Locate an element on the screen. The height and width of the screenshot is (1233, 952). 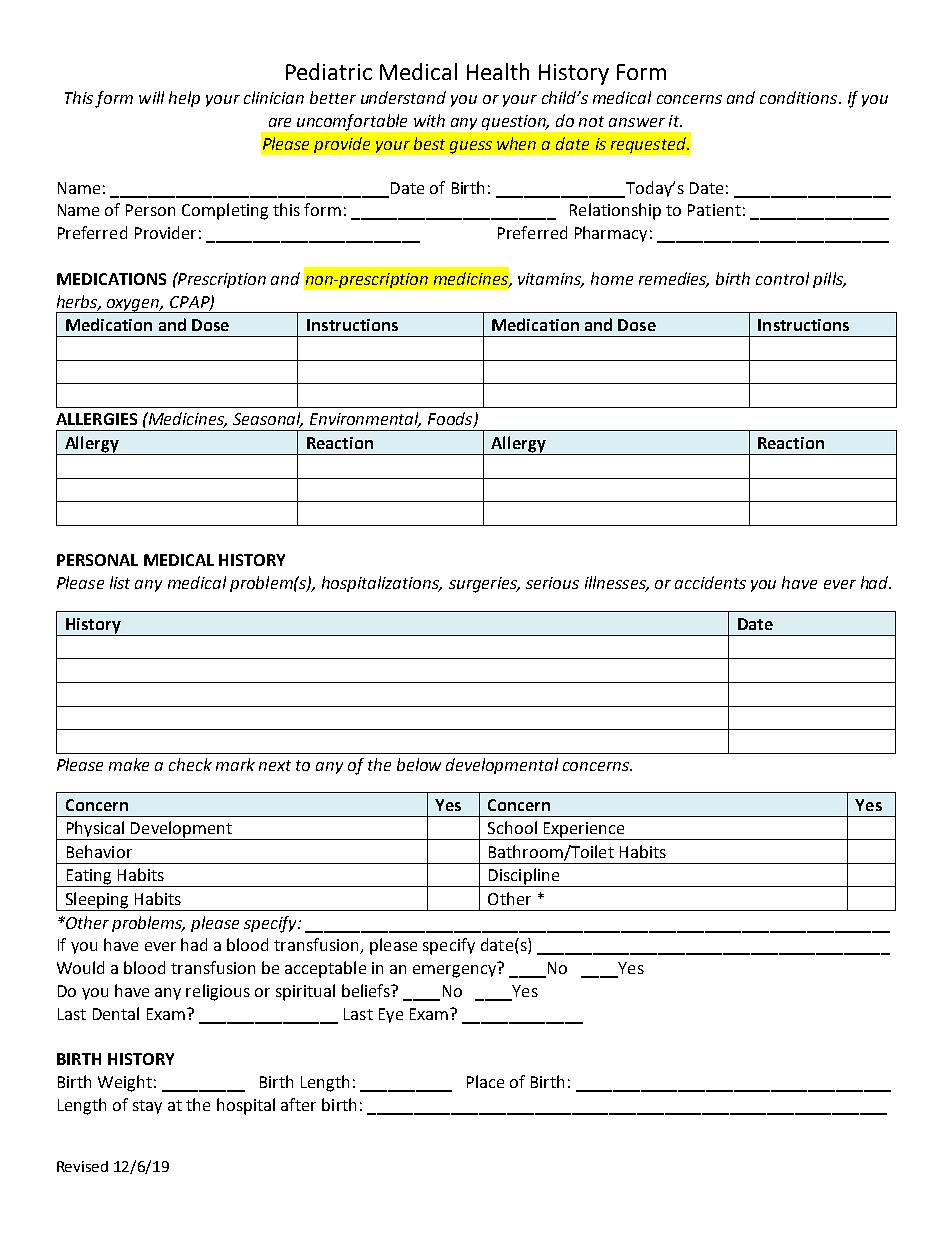
accidents is located at coordinates (710, 582).
